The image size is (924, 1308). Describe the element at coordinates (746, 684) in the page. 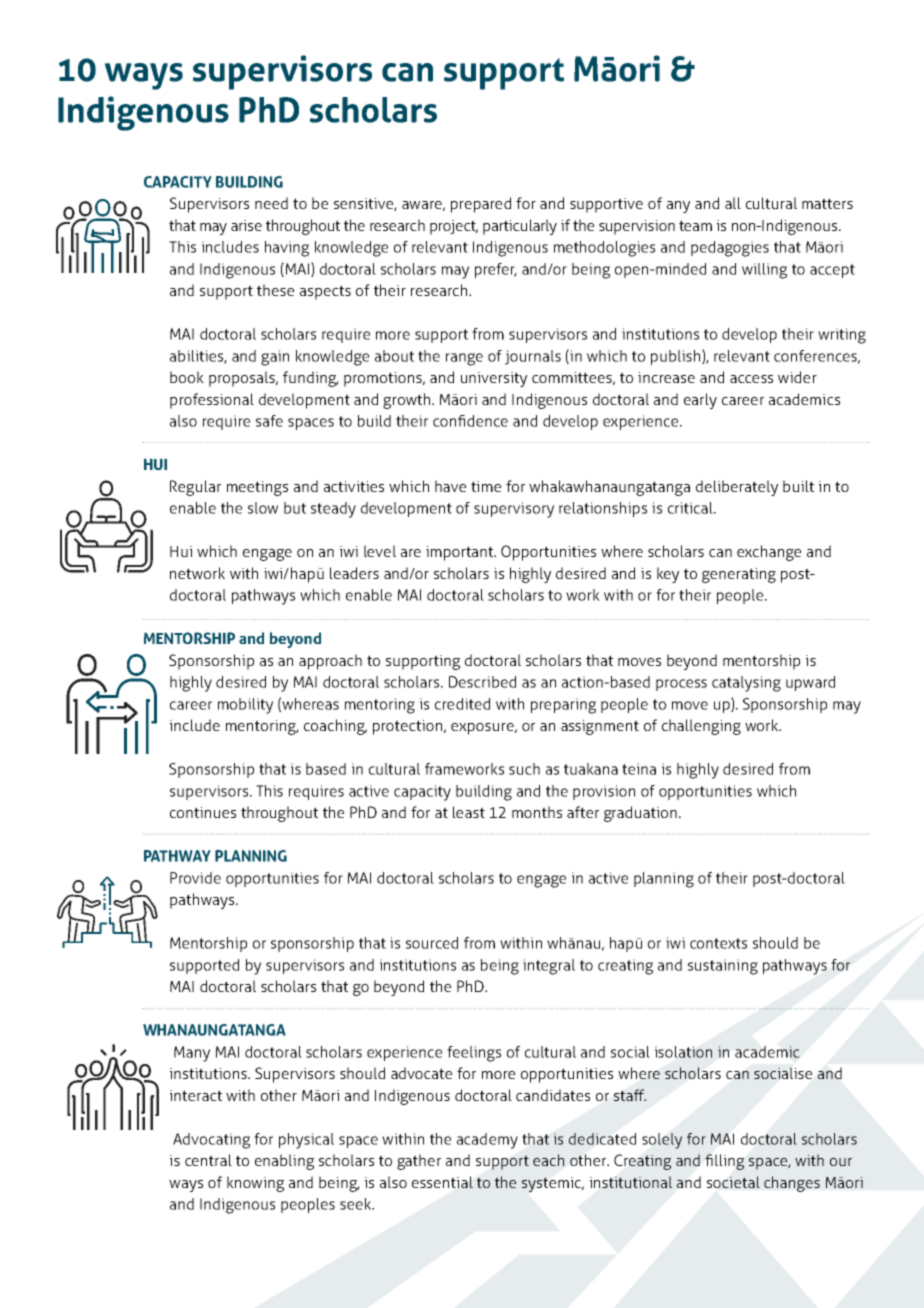

I see `catalysing` at that location.
